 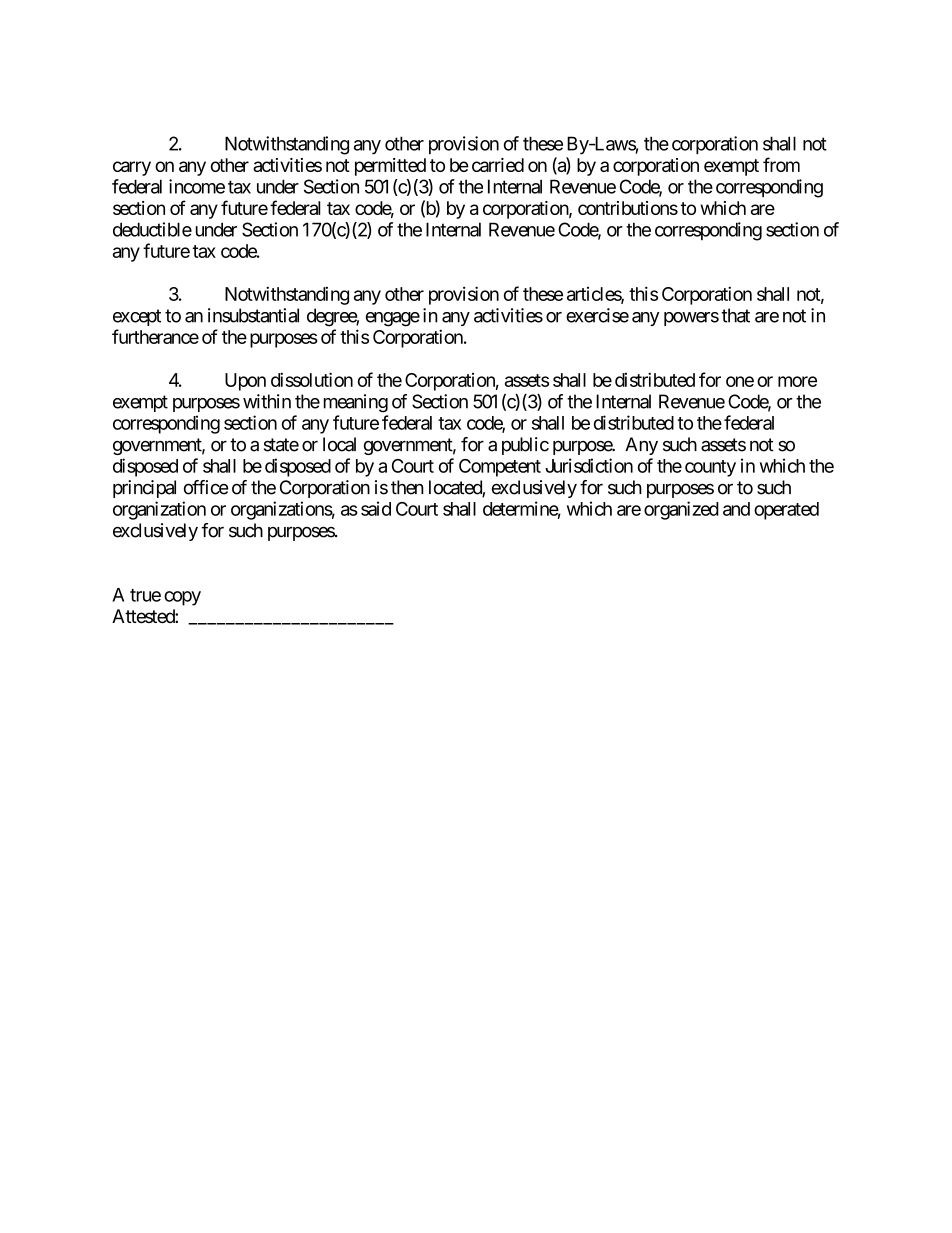 I want to click on insubstantial, so click(x=253, y=315).
